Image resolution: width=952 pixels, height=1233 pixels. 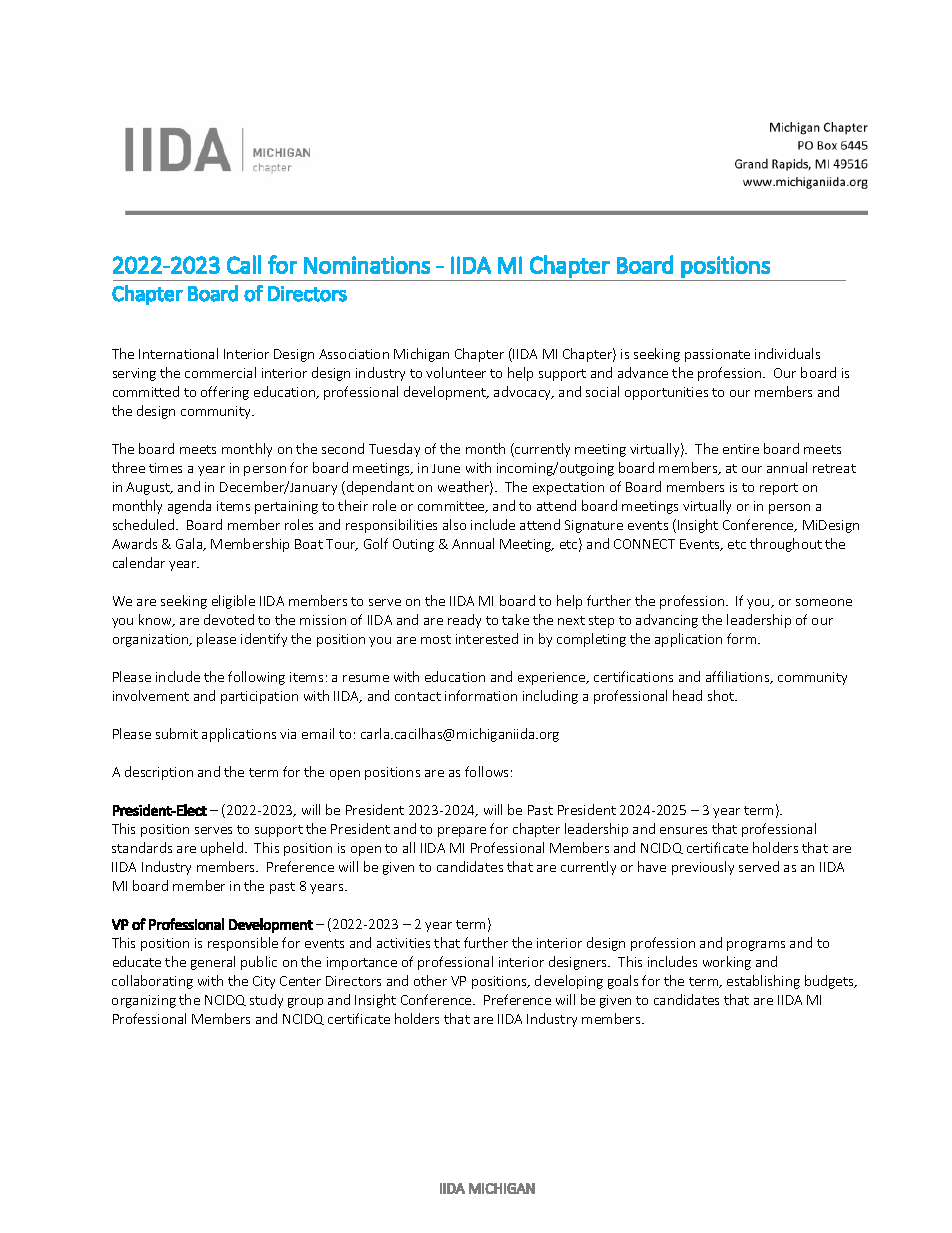 What do you see at coordinates (787, 353) in the document?
I see `individuals` at bounding box center [787, 353].
